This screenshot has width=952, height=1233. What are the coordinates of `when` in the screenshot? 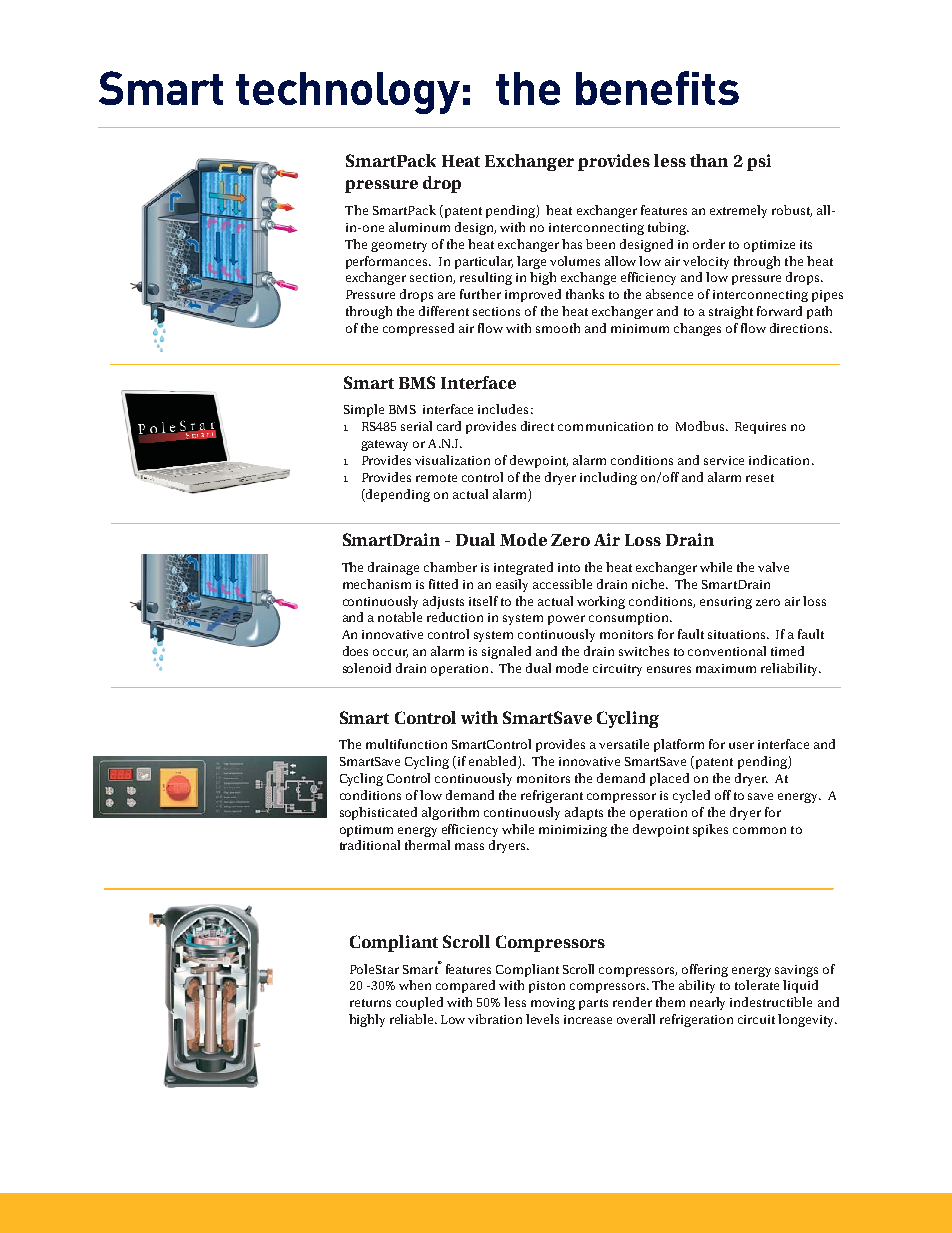 It's located at (415, 985).
